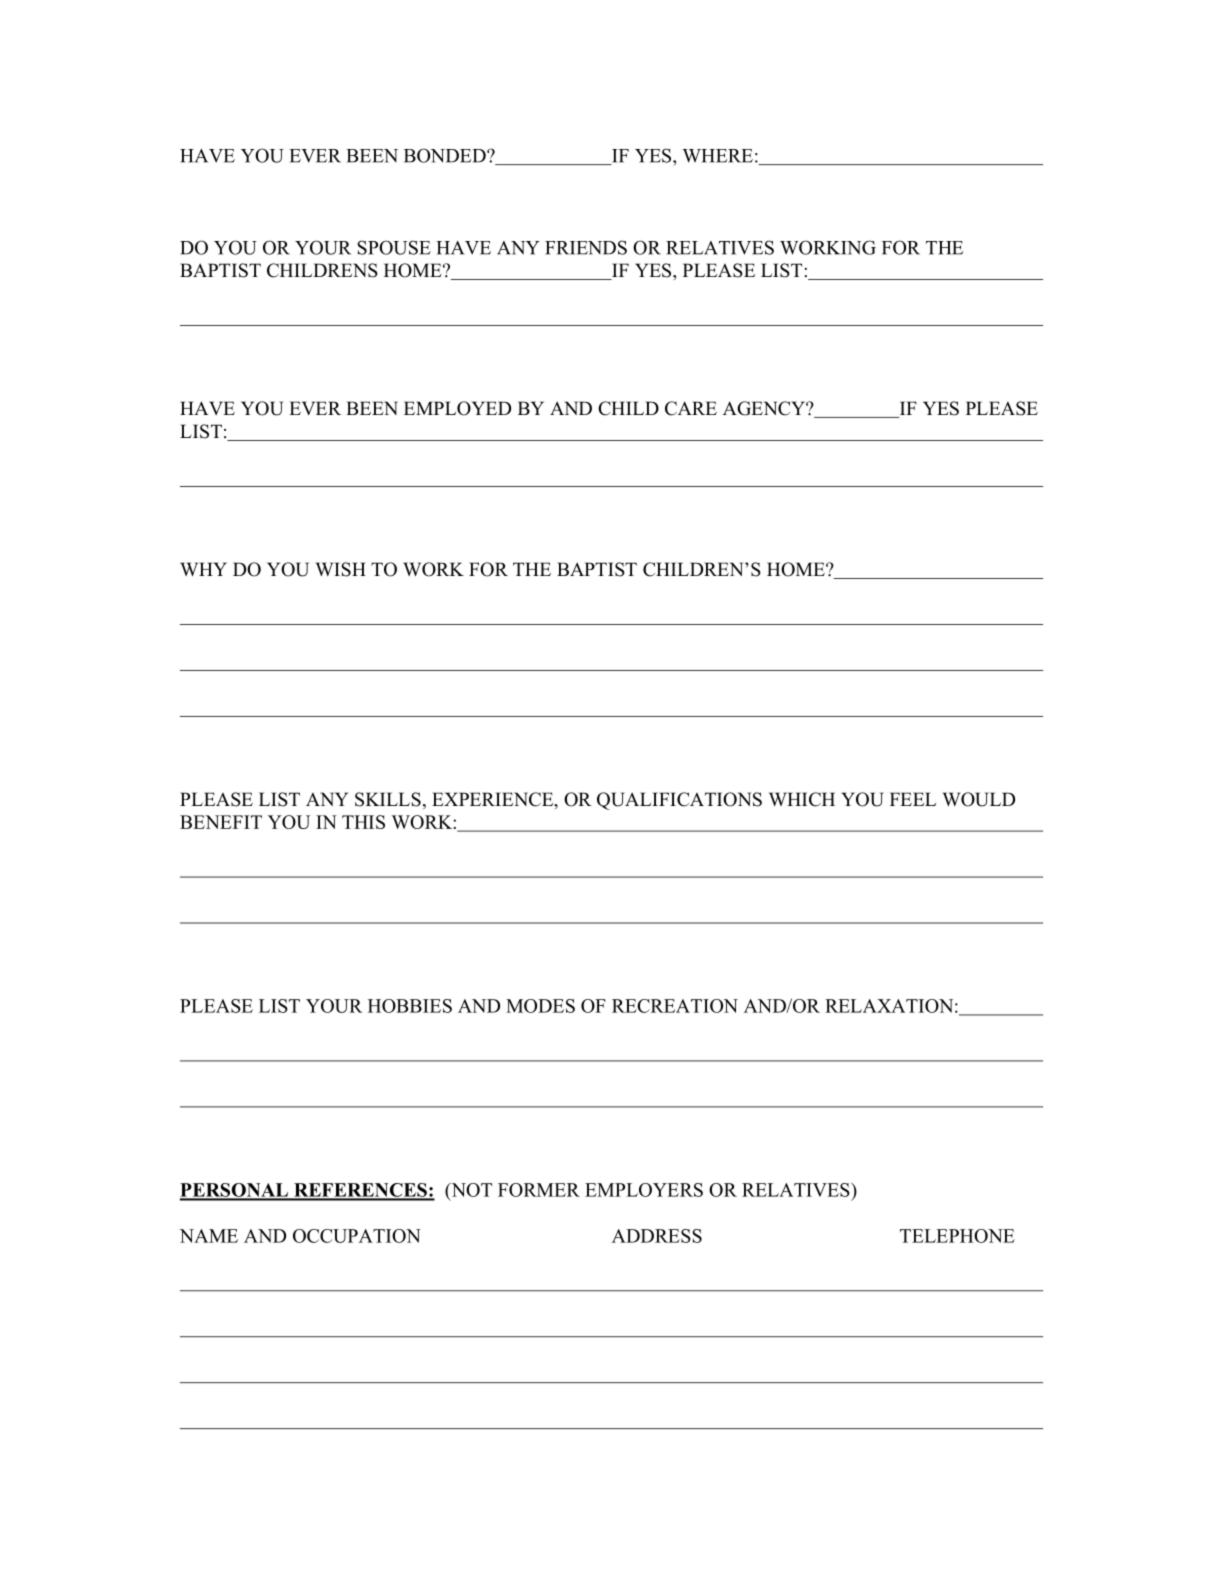 This screenshot has width=1223, height=1583. I want to click on SPOUSE, so click(394, 247).
